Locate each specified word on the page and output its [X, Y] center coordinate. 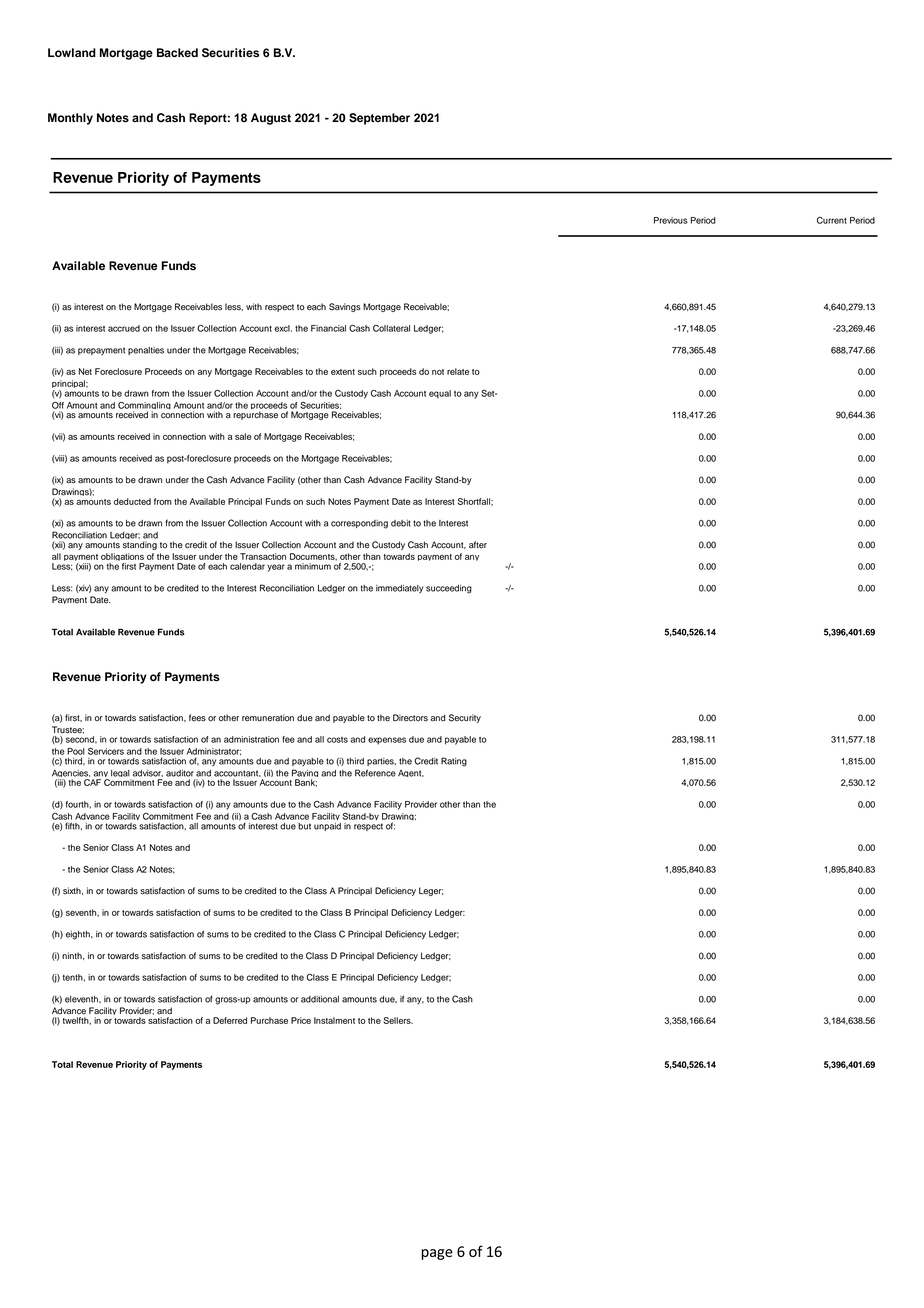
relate [458, 371]
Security [465, 718]
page [437, 1254]
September [379, 119]
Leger [431, 891]
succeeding [449, 589]
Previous [671, 220]
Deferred [230, 1020]
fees [197, 718]
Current [832, 220]
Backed [177, 52]
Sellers [398, 1020]
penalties [146, 351]
